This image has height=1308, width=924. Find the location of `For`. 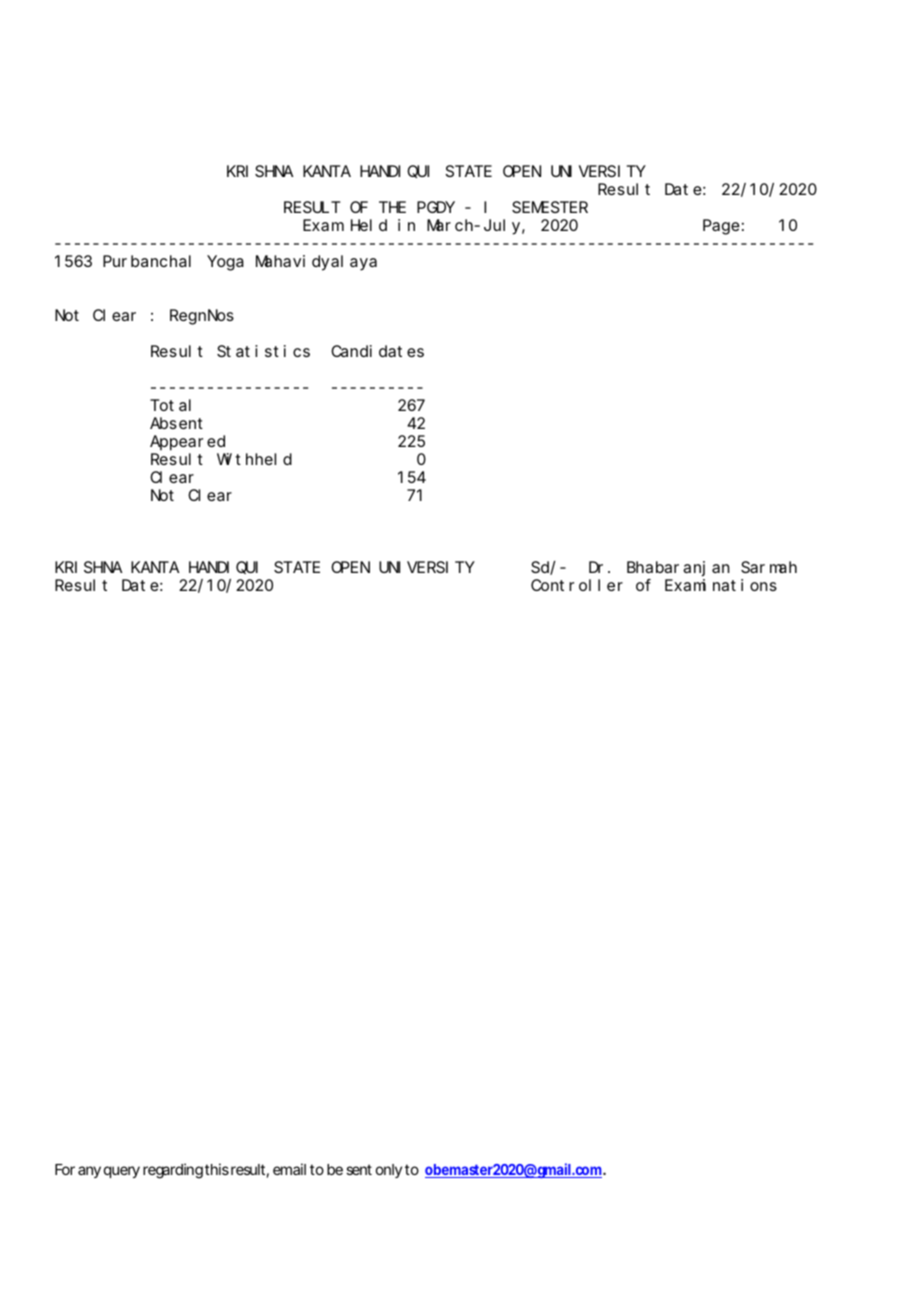

For is located at coordinates (65, 1169).
